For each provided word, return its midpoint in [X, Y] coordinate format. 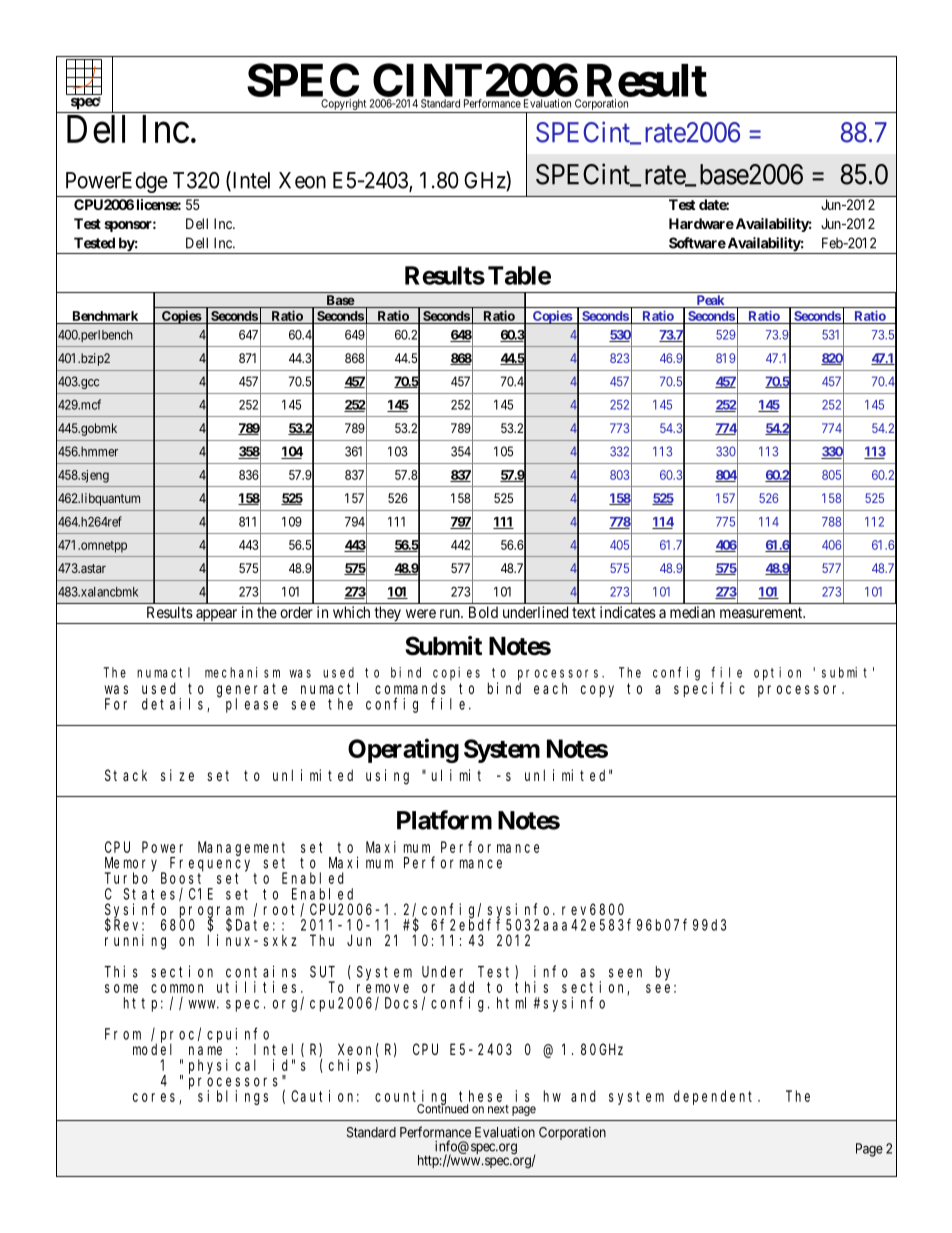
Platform [444, 820]
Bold [483, 612]
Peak [710, 301]
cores [156, 1098]
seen [625, 973]
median [692, 612]
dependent [716, 1097]
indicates [628, 612]
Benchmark [105, 316]
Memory [134, 865]
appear [217, 616]
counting [412, 1098]
